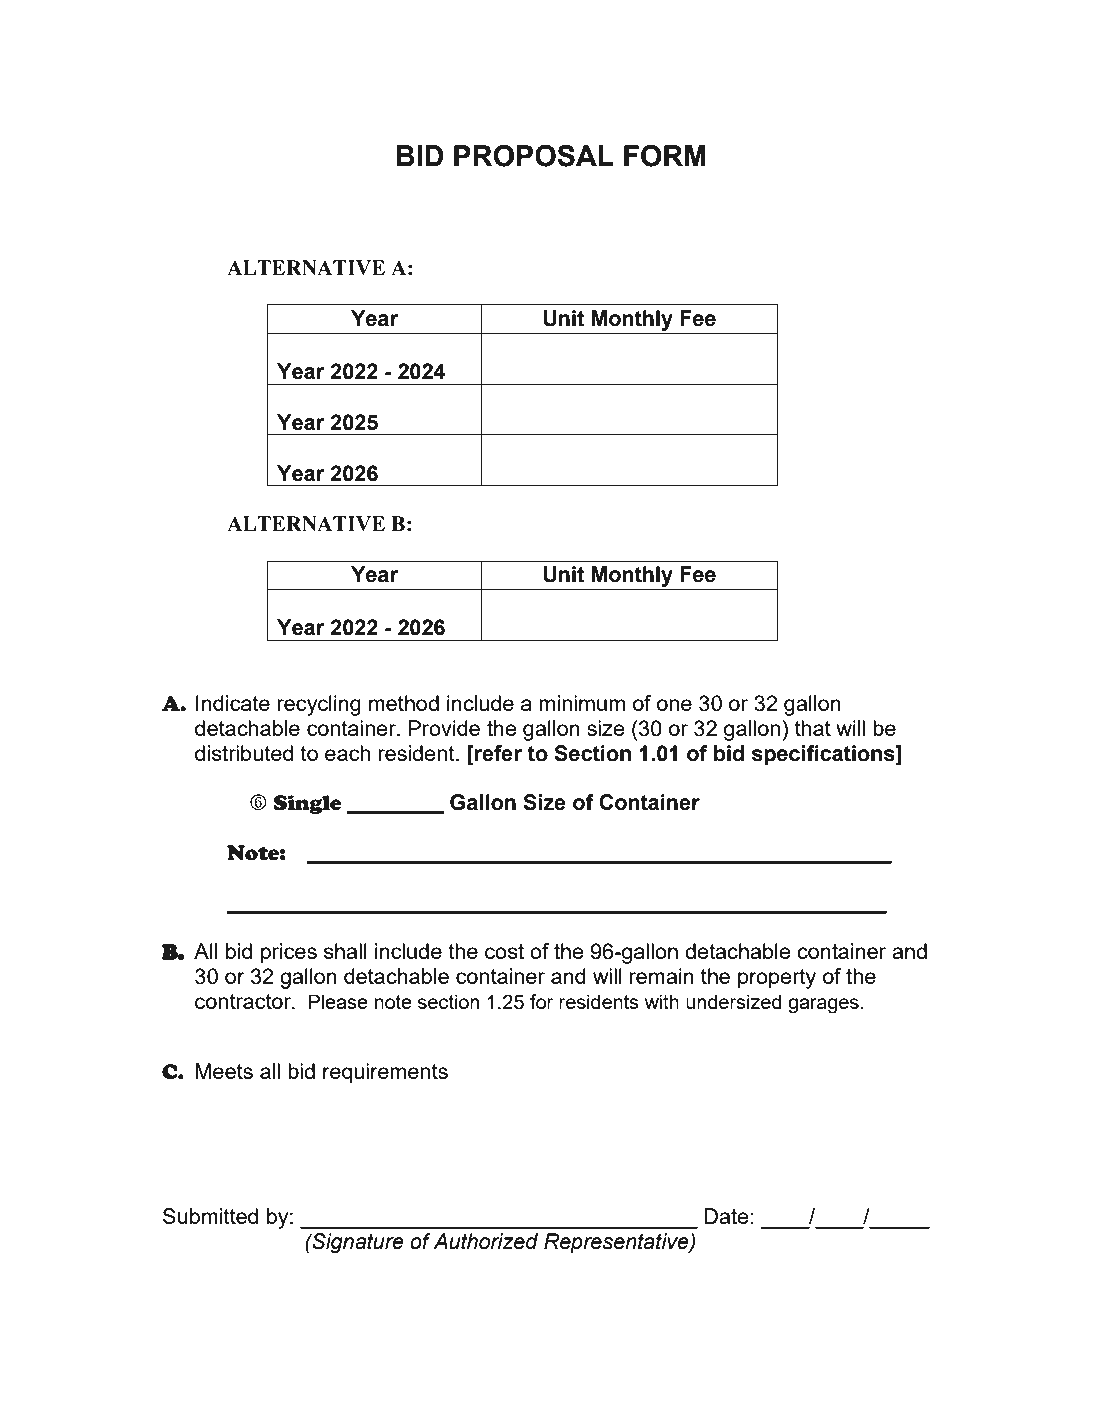 The height and width of the page is (1428, 1103). What do you see at coordinates (289, 953) in the page?
I see `prices` at bounding box center [289, 953].
